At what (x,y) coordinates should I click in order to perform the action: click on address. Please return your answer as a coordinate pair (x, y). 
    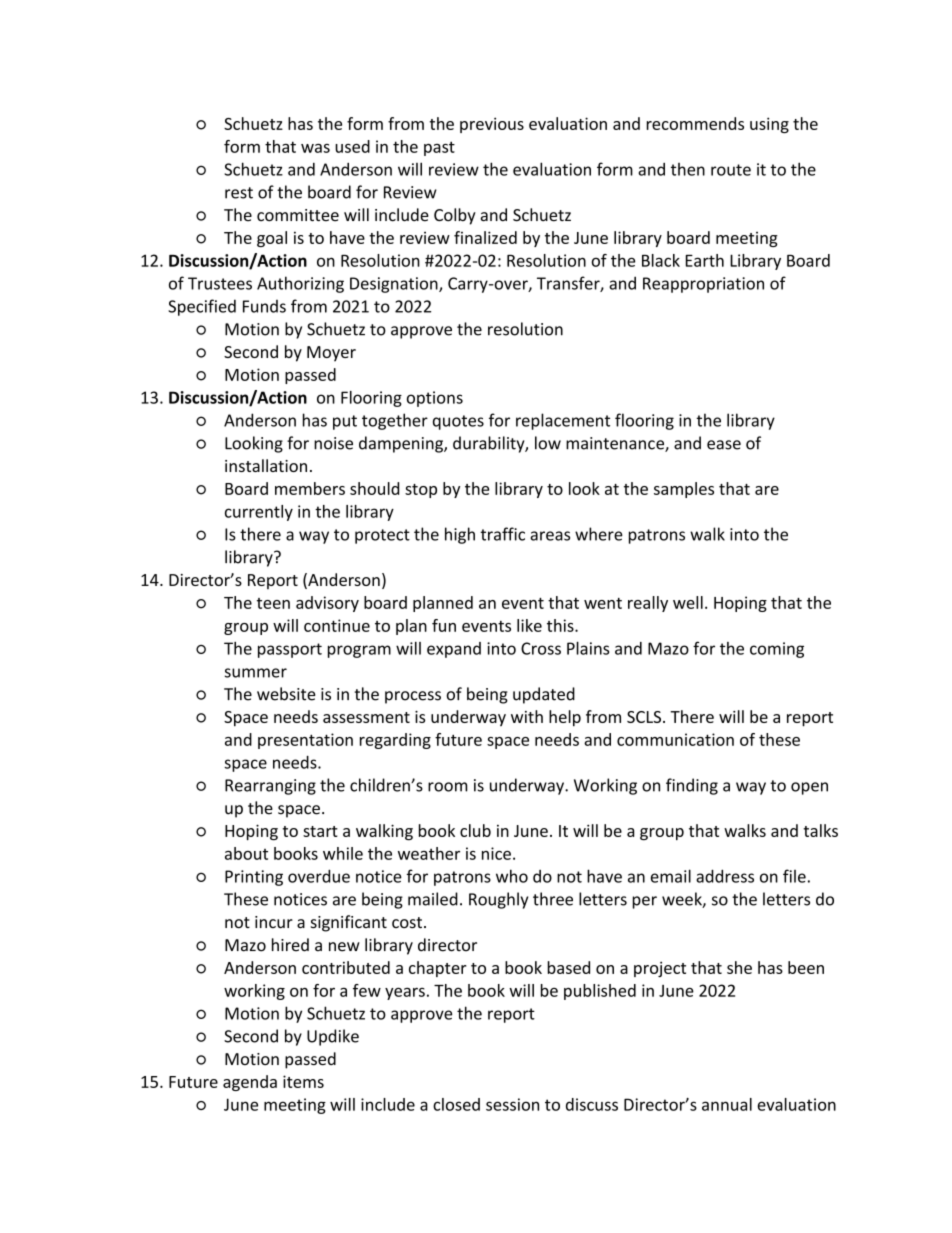
    Looking at the image, I should click on (725, 876).
